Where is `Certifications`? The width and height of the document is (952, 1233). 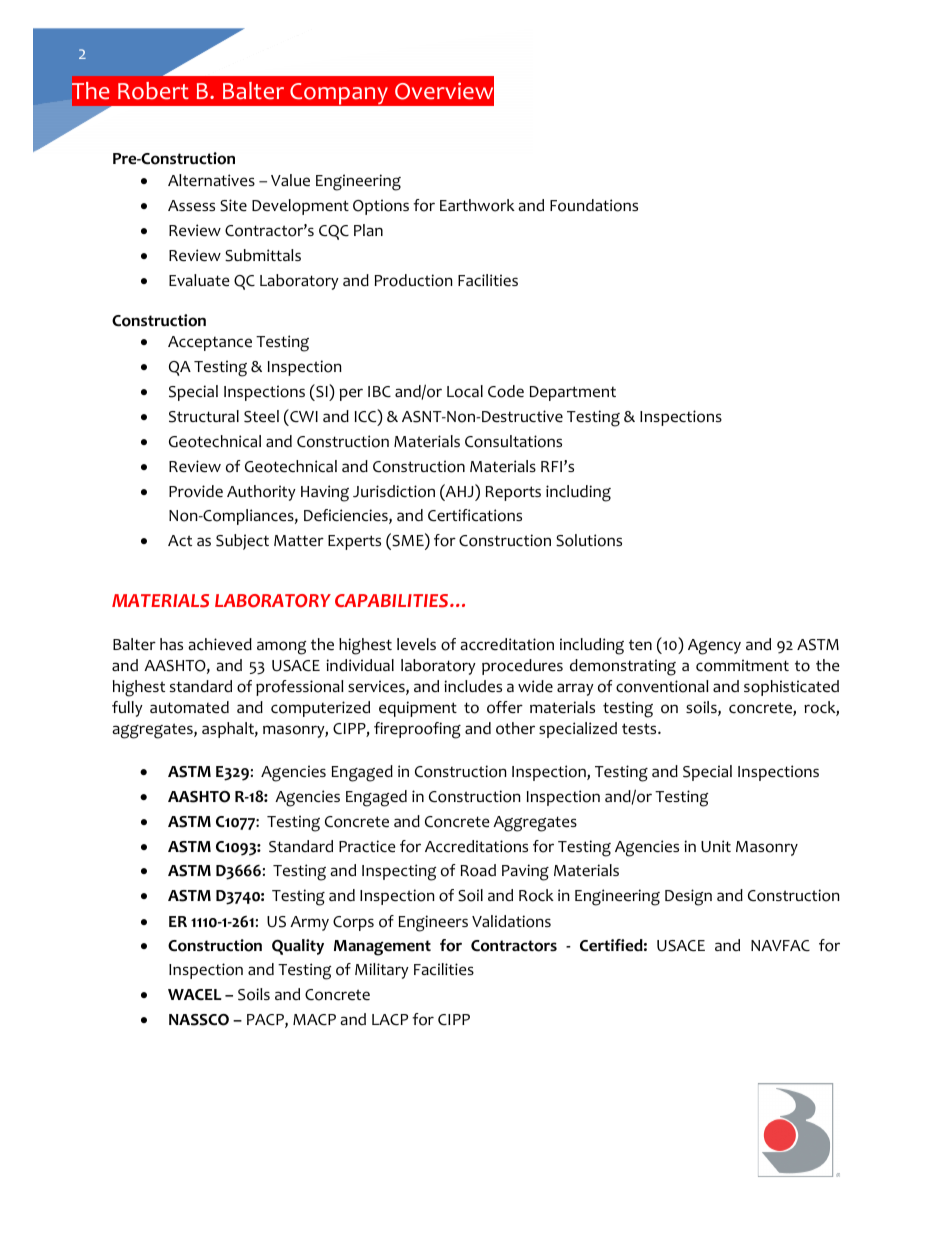
Certifications is located at coordinates (475, 515).
